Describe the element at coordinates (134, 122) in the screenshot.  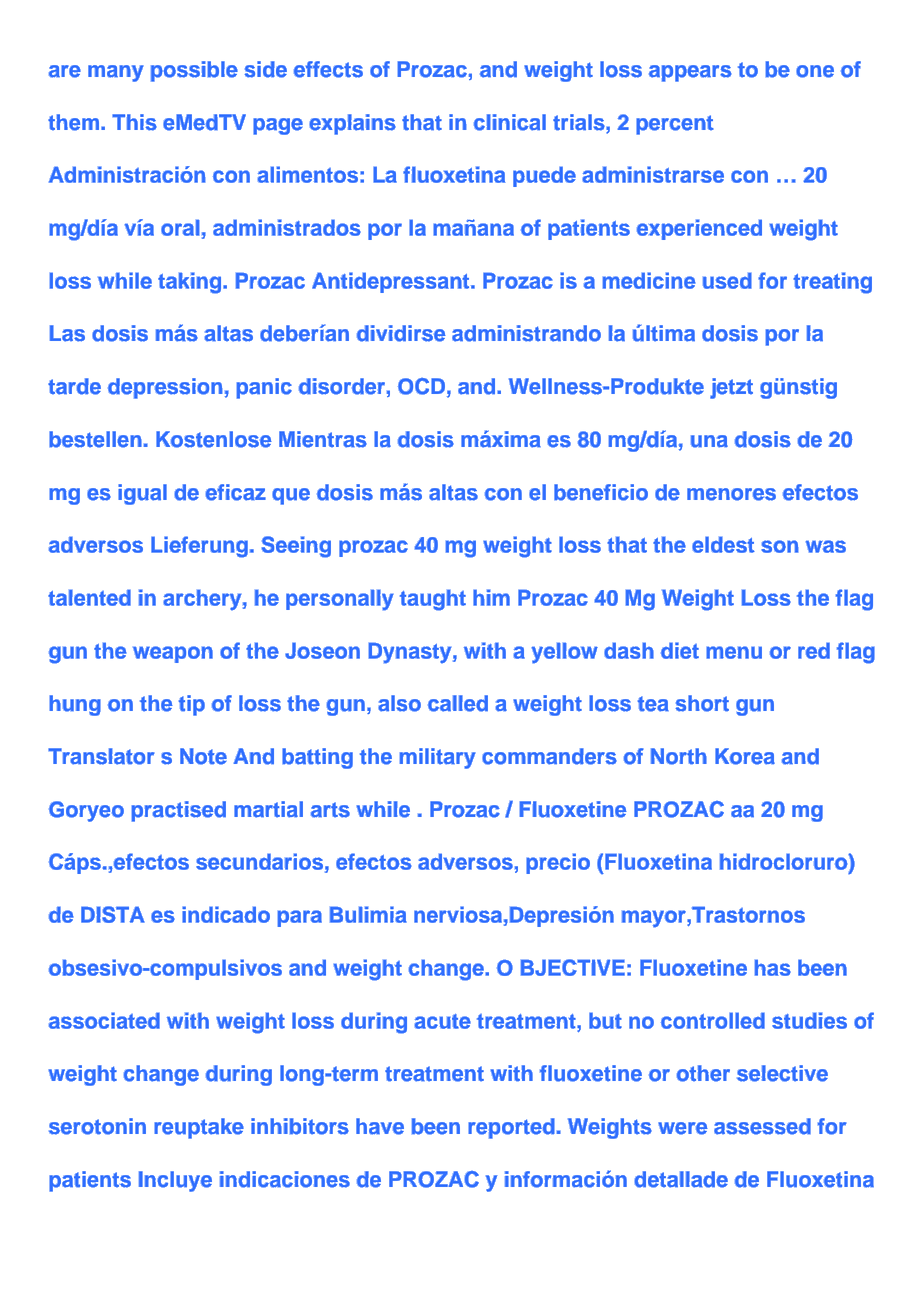
I see `This` at that location.
